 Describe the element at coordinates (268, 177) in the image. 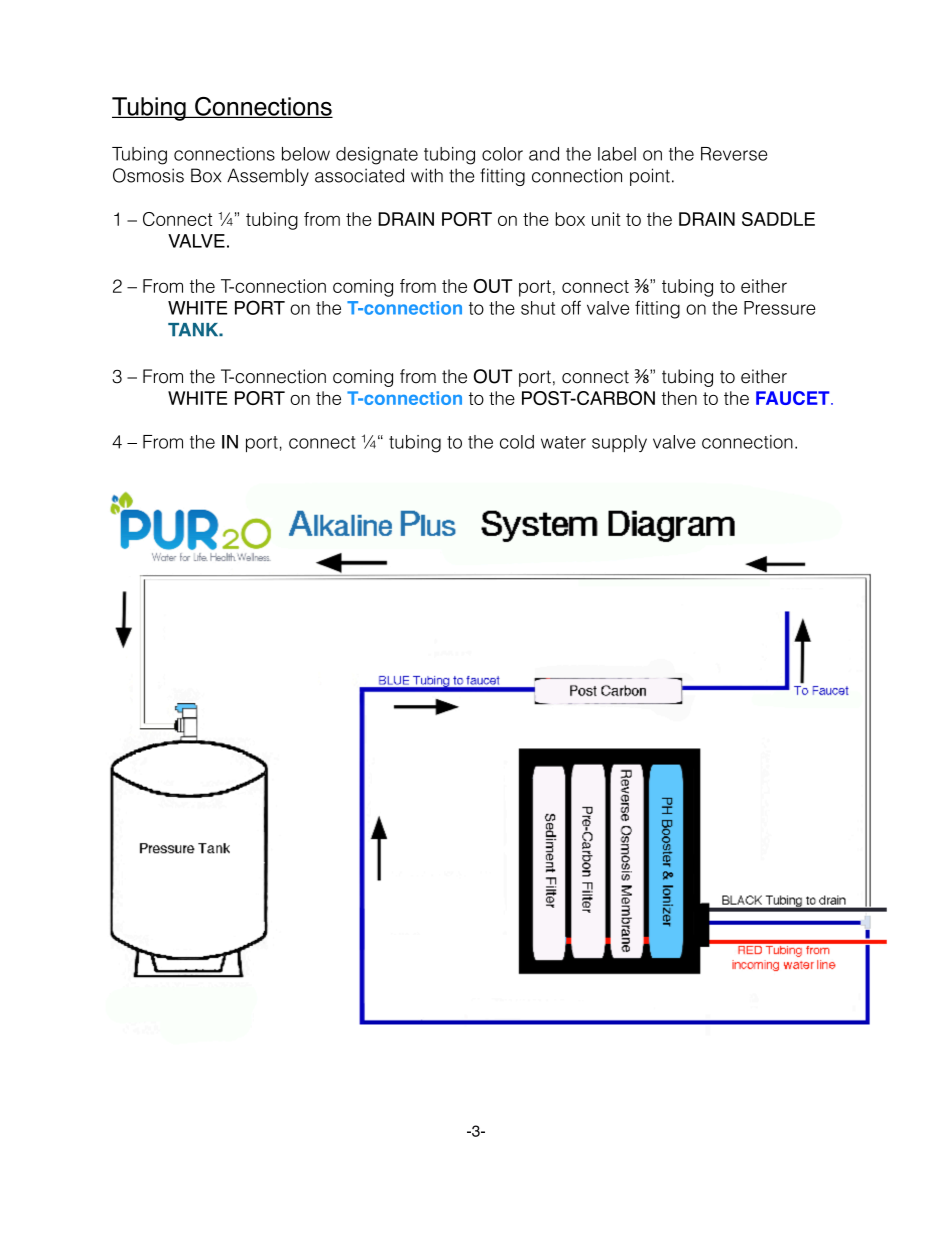

I see `Assembly` at that location.
